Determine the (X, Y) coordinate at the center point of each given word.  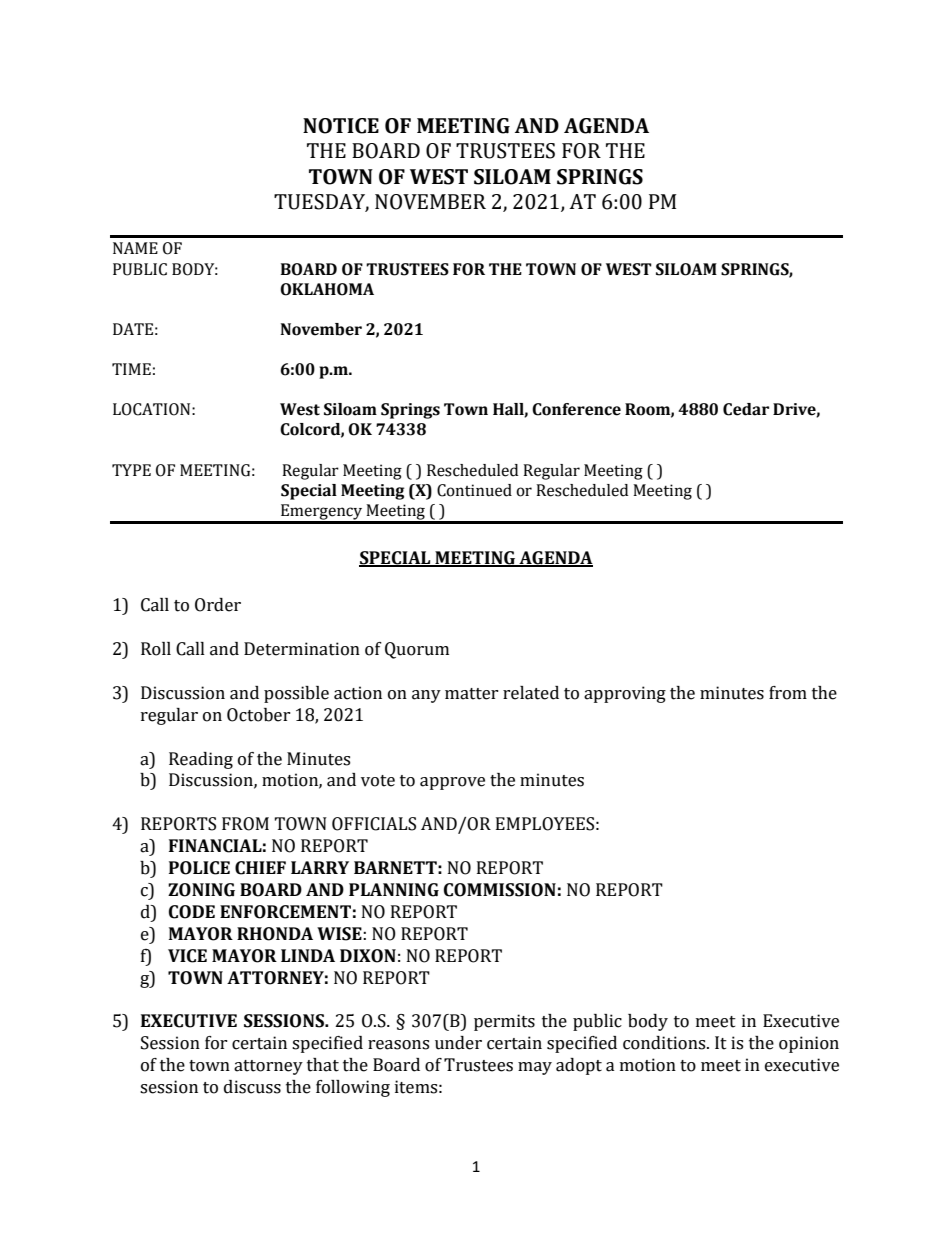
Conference (576, 409)
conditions (665, 1043)
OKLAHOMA (327, 289)
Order (218, 605)
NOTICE (341, 126)
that (323, 1065)
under (458, 1043)
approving (625, 694)
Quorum (417, 650)
